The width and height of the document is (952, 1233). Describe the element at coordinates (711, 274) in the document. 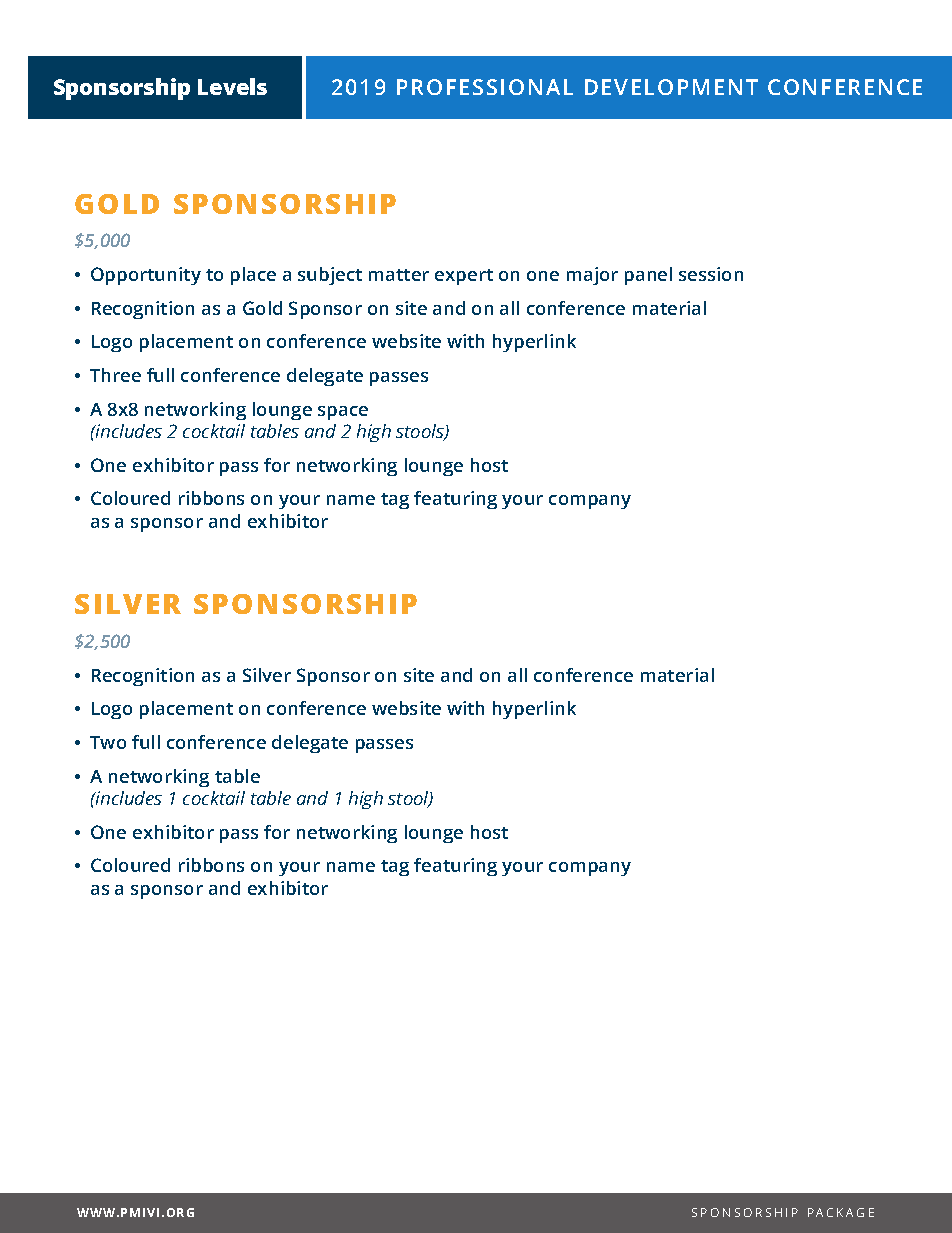

I see `session` at that location.
